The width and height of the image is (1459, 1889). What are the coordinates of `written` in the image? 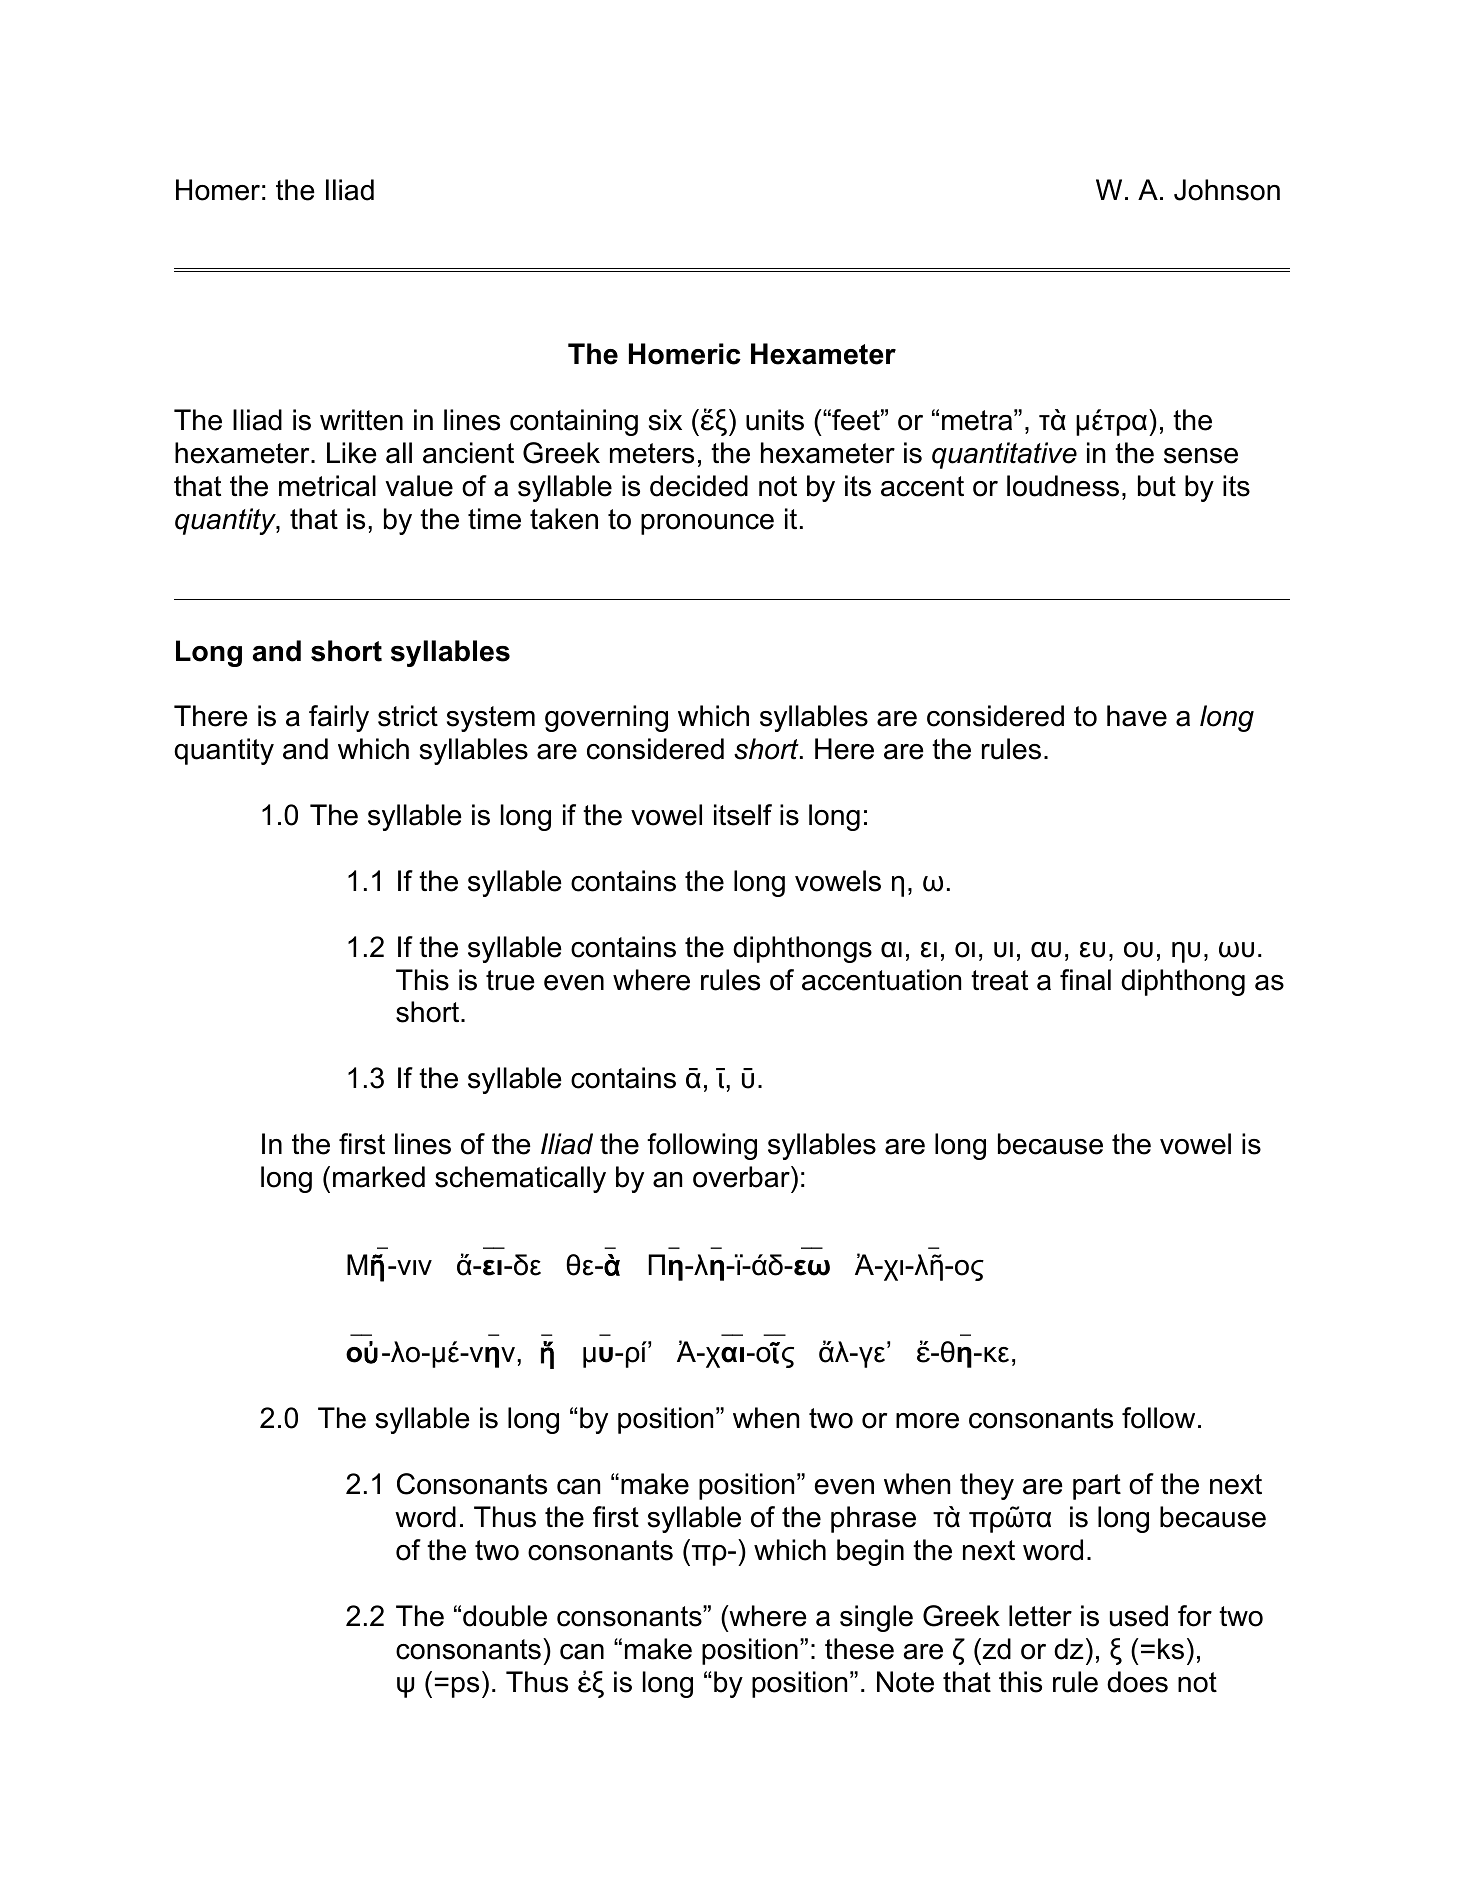 It's located at (361, 420).
